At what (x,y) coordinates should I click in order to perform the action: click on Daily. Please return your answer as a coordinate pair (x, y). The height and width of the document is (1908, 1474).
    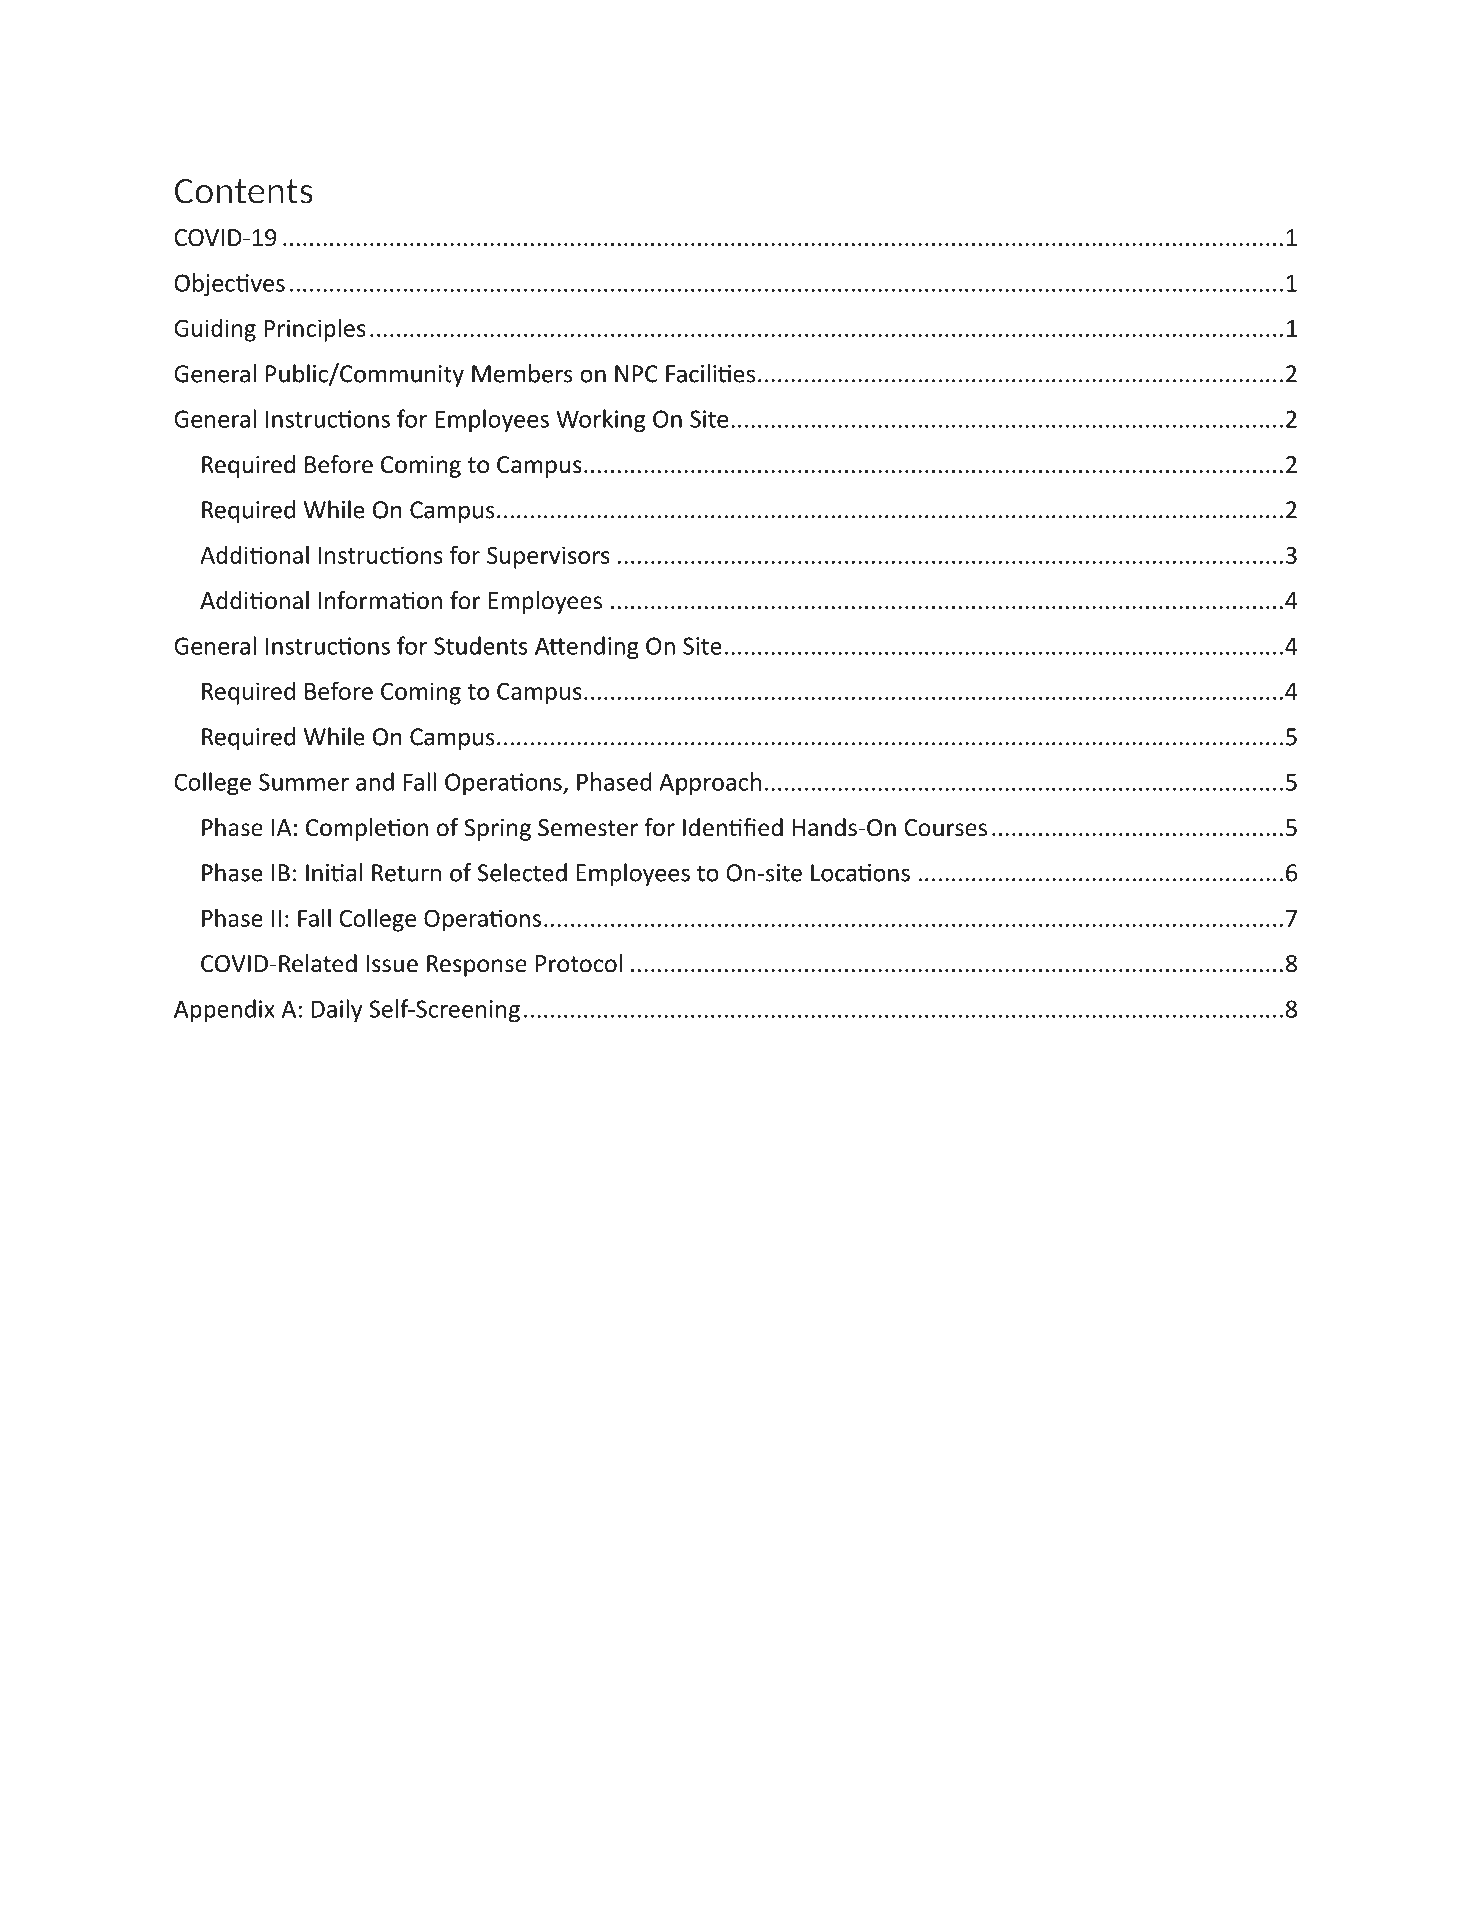
    Looking at the image, I should click on (336, 1010).
